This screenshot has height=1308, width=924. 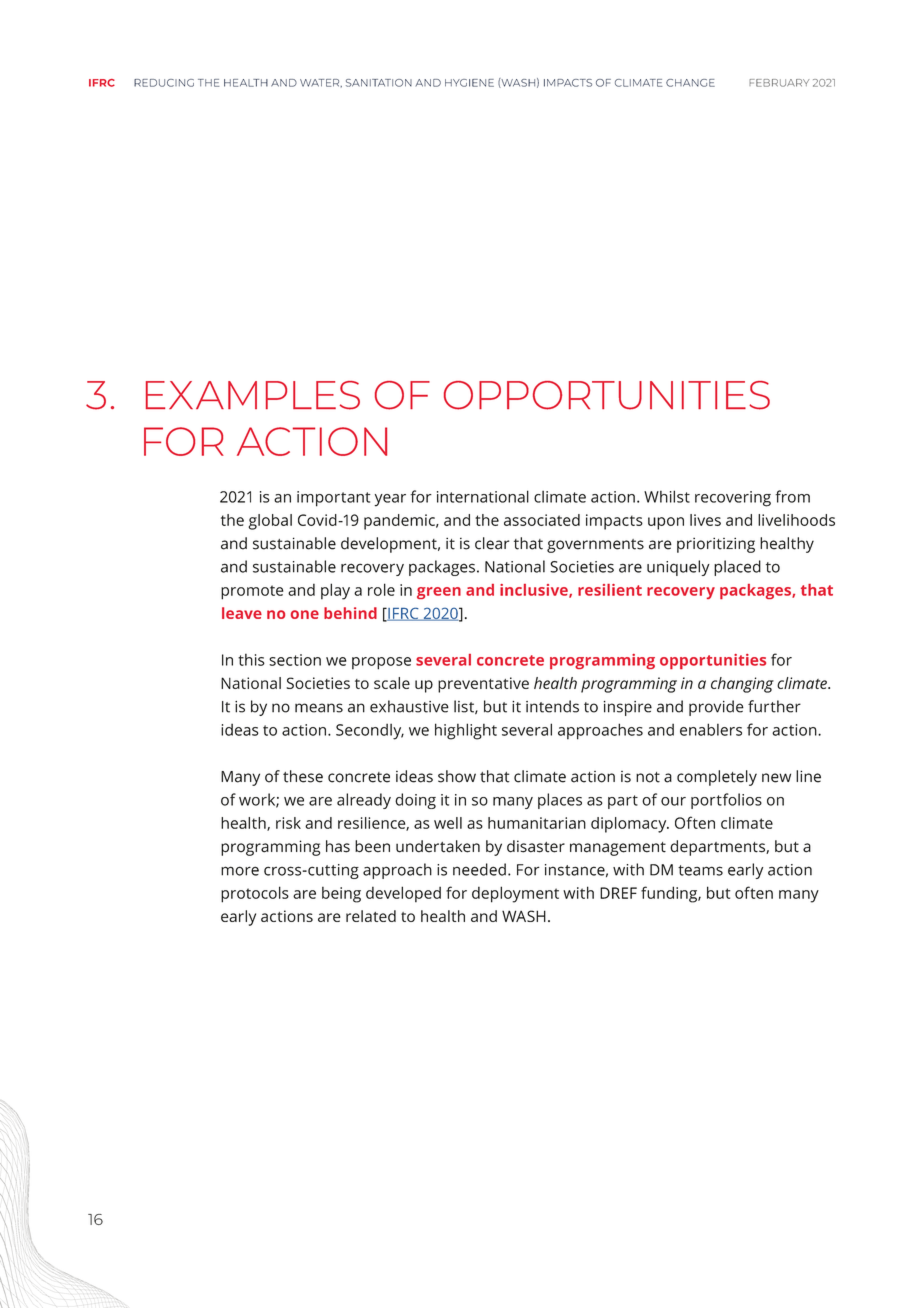 What do you see at coordinates (483, 685) in the screenshot?
I see `preventative` at bounding box center [483, 685].
